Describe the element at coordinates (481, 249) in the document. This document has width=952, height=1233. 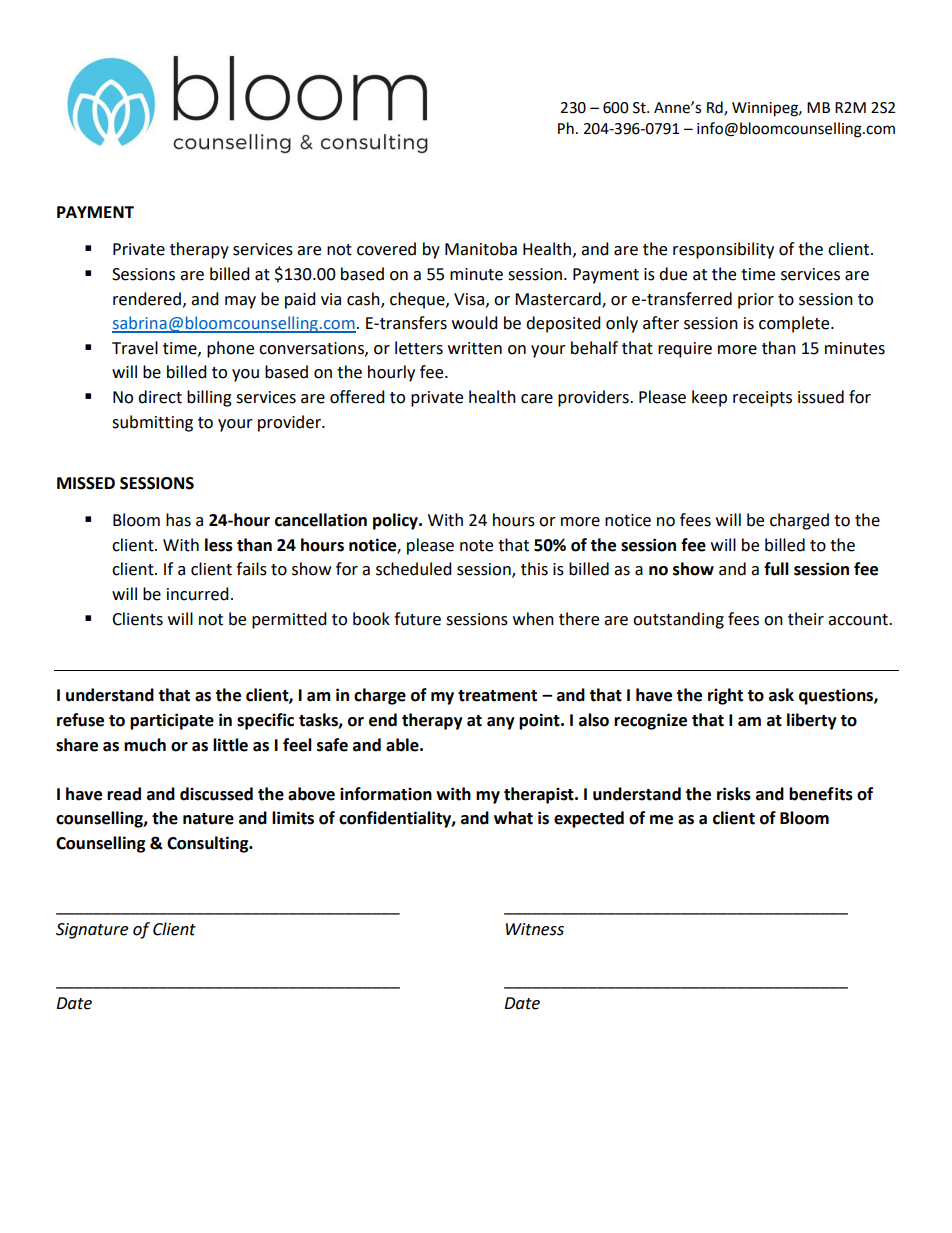
I see `Manitoba` at that location.
